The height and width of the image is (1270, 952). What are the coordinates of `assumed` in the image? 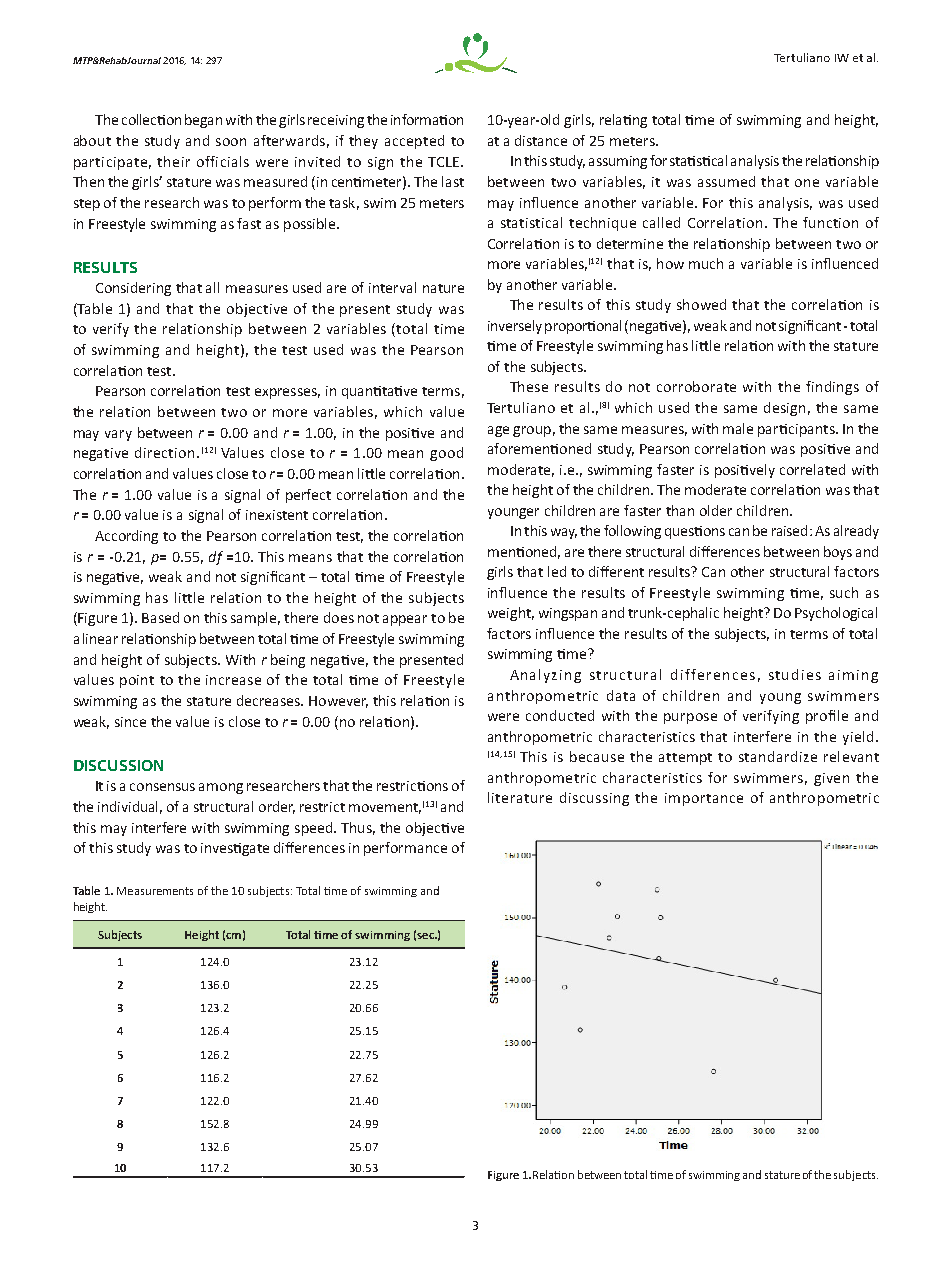 It's located at (726, 181).
